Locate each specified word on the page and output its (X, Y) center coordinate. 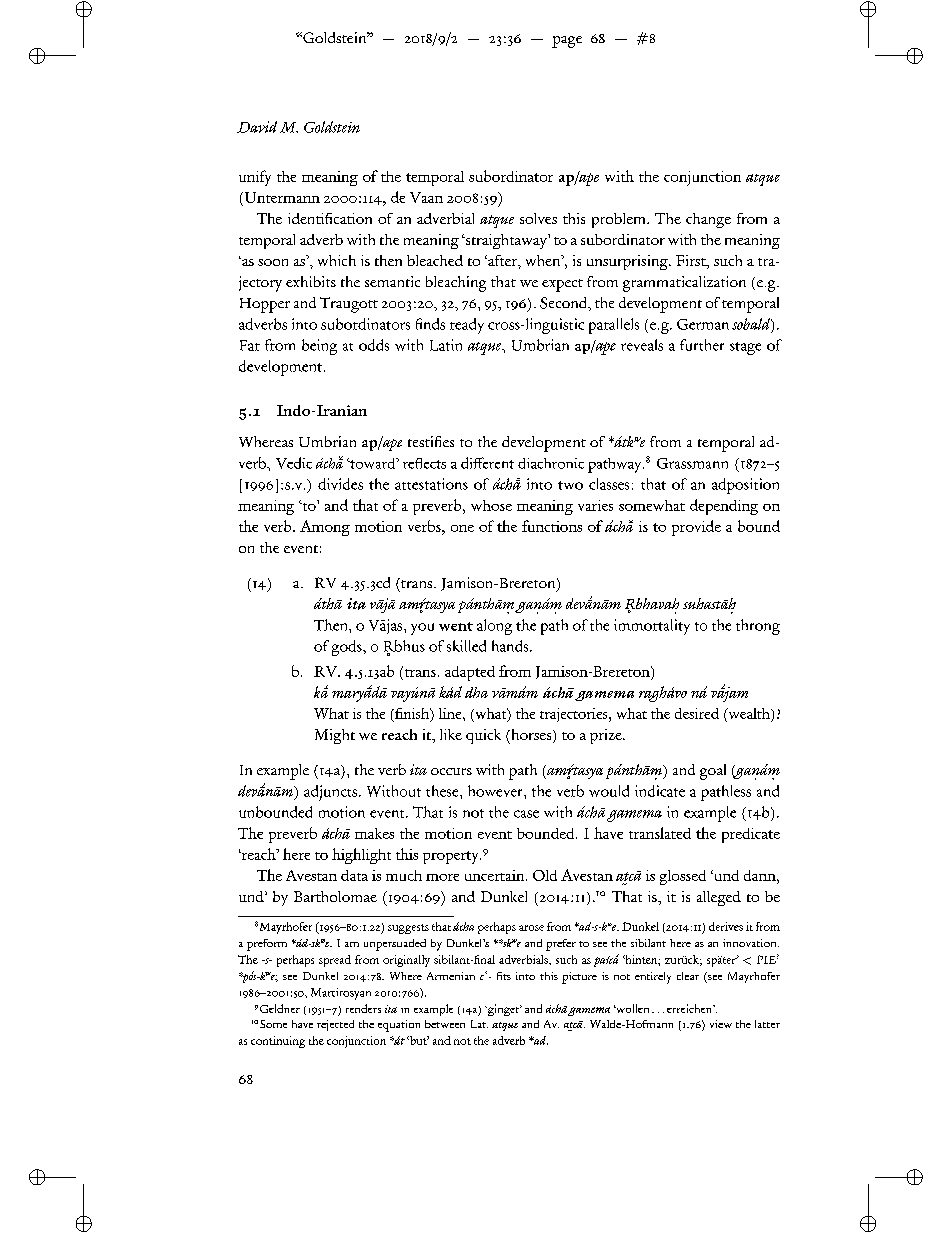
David (257, 127)
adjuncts (330, 793)
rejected (335, 1025)
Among (325, 528)
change (708, 220)
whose (491, 505)
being (319, 347)
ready (467, 326)
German (703, 324)
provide (696, 528)
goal (713, 772)
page (567, 42)
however (496, 791)
